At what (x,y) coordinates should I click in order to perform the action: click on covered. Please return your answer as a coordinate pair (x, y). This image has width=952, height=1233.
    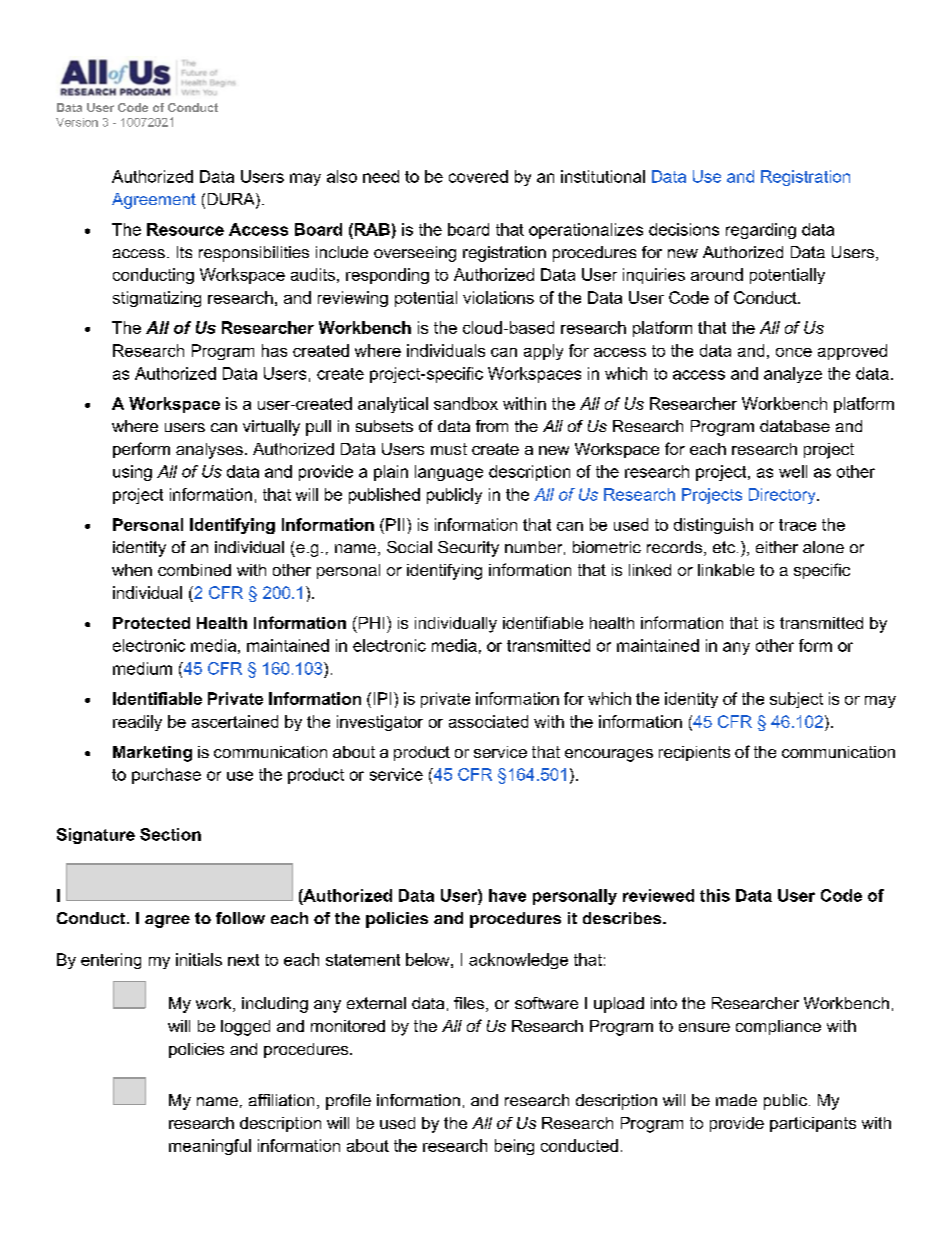
    Looking at the image, I should click on (478, 176).
